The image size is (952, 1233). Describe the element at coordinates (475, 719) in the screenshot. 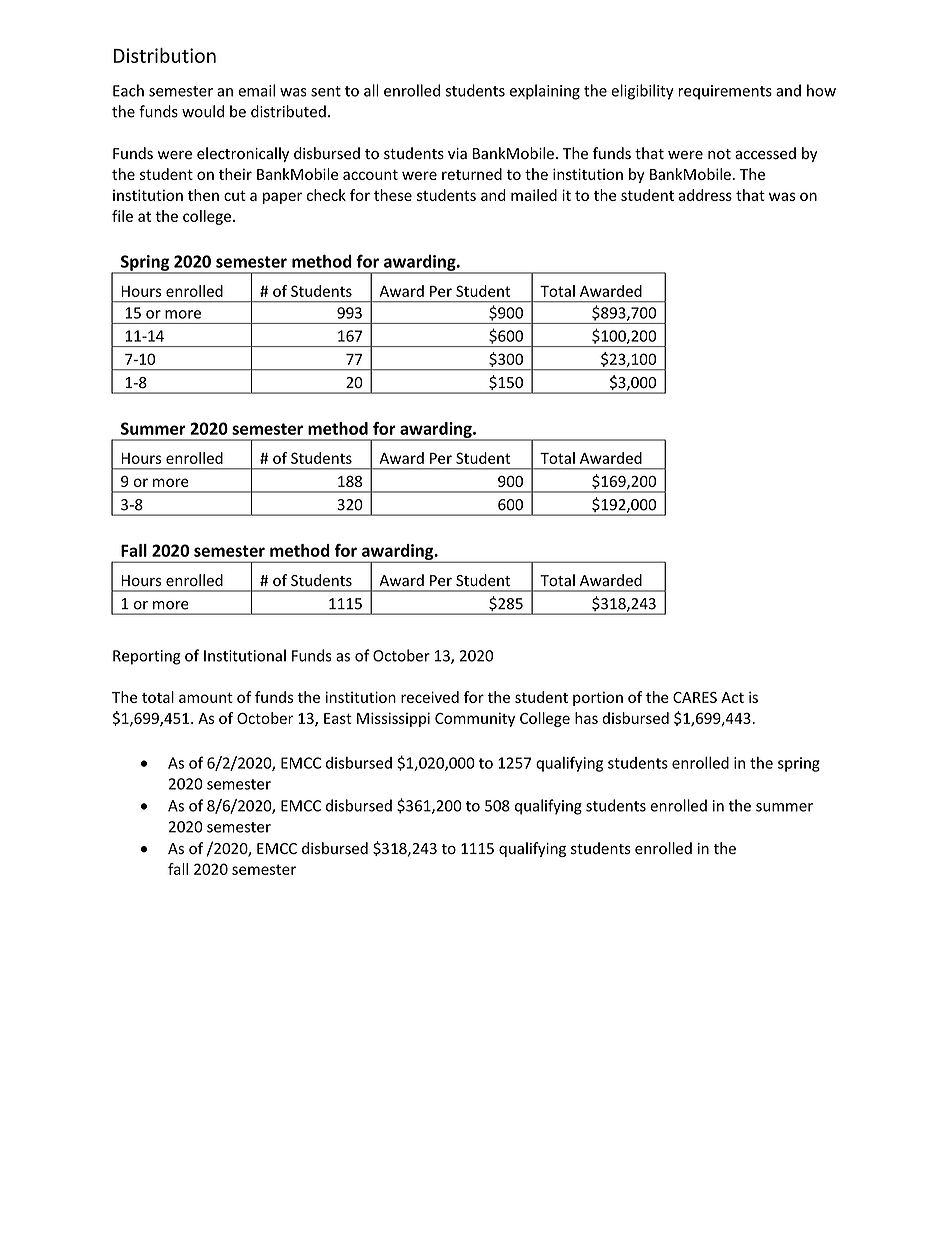

I see `Community` at that location.
